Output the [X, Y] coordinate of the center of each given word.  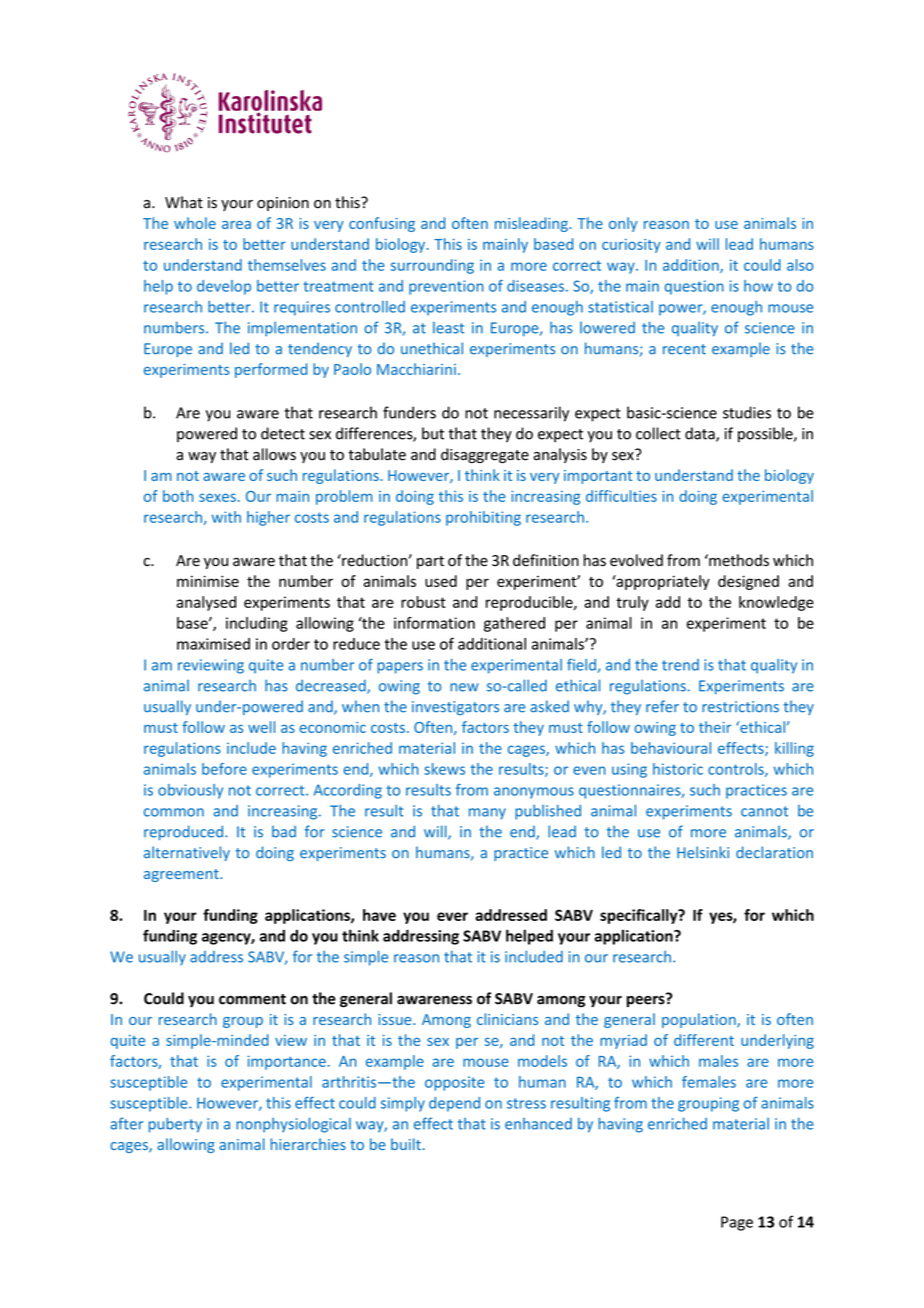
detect [283, 433]
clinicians [507, 1019]
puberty [175, 1125]
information [434, 623]
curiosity [631, 246]
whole [195, 223]
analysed [206, 603]
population [700, 1020]
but [433, 433]
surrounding [432, 266]
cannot [764, 811]
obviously [190, 791]
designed [748, 582]
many [487, 814]
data [701, 434]
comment [252, 999]
